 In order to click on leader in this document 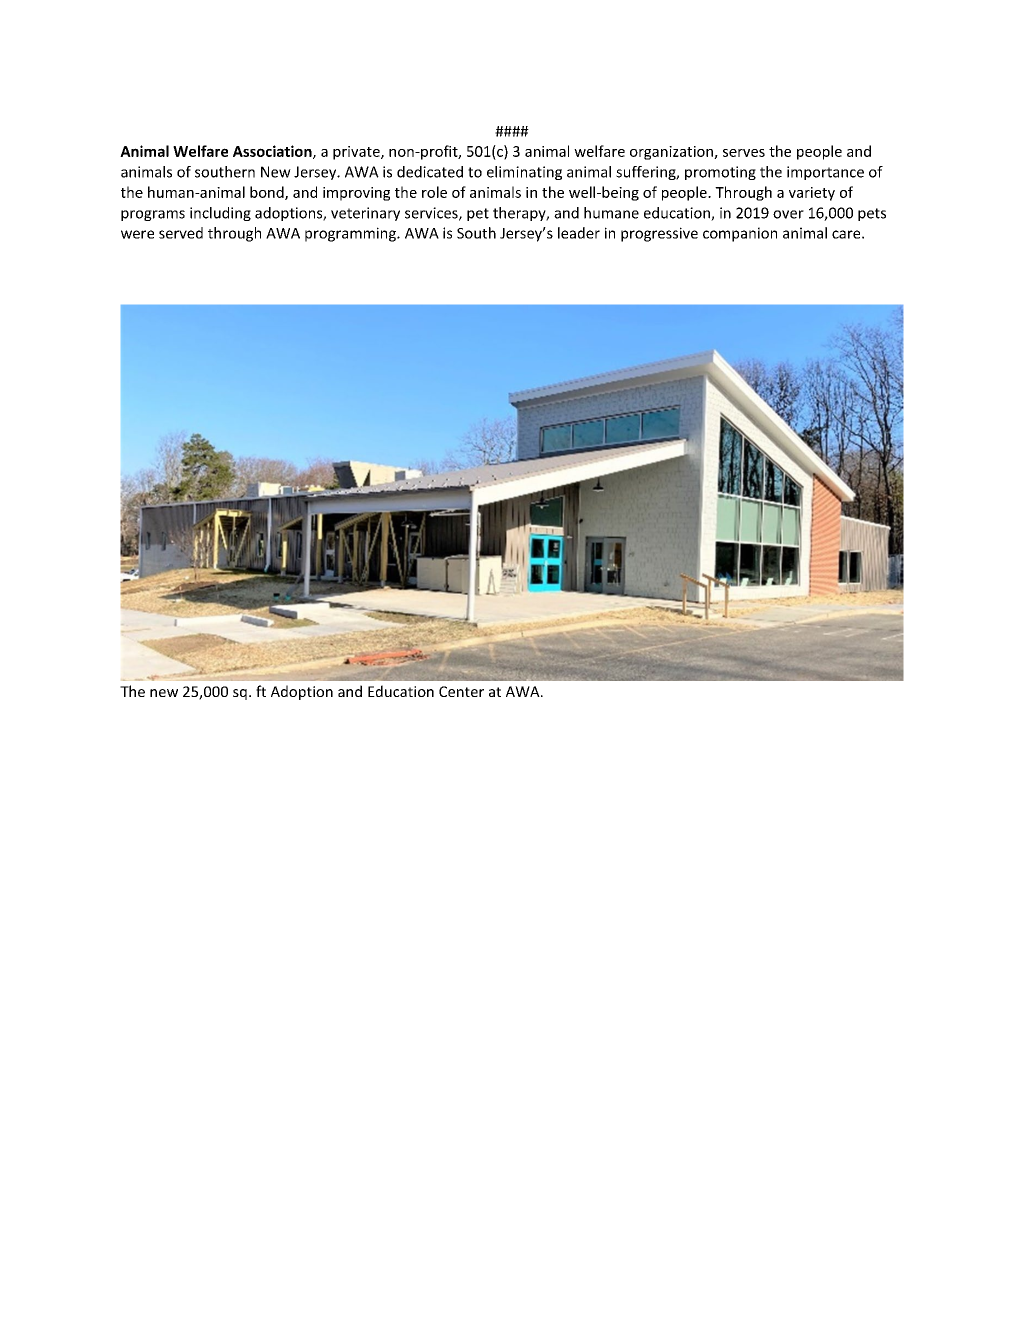, I will do `click(579, 233)`.
